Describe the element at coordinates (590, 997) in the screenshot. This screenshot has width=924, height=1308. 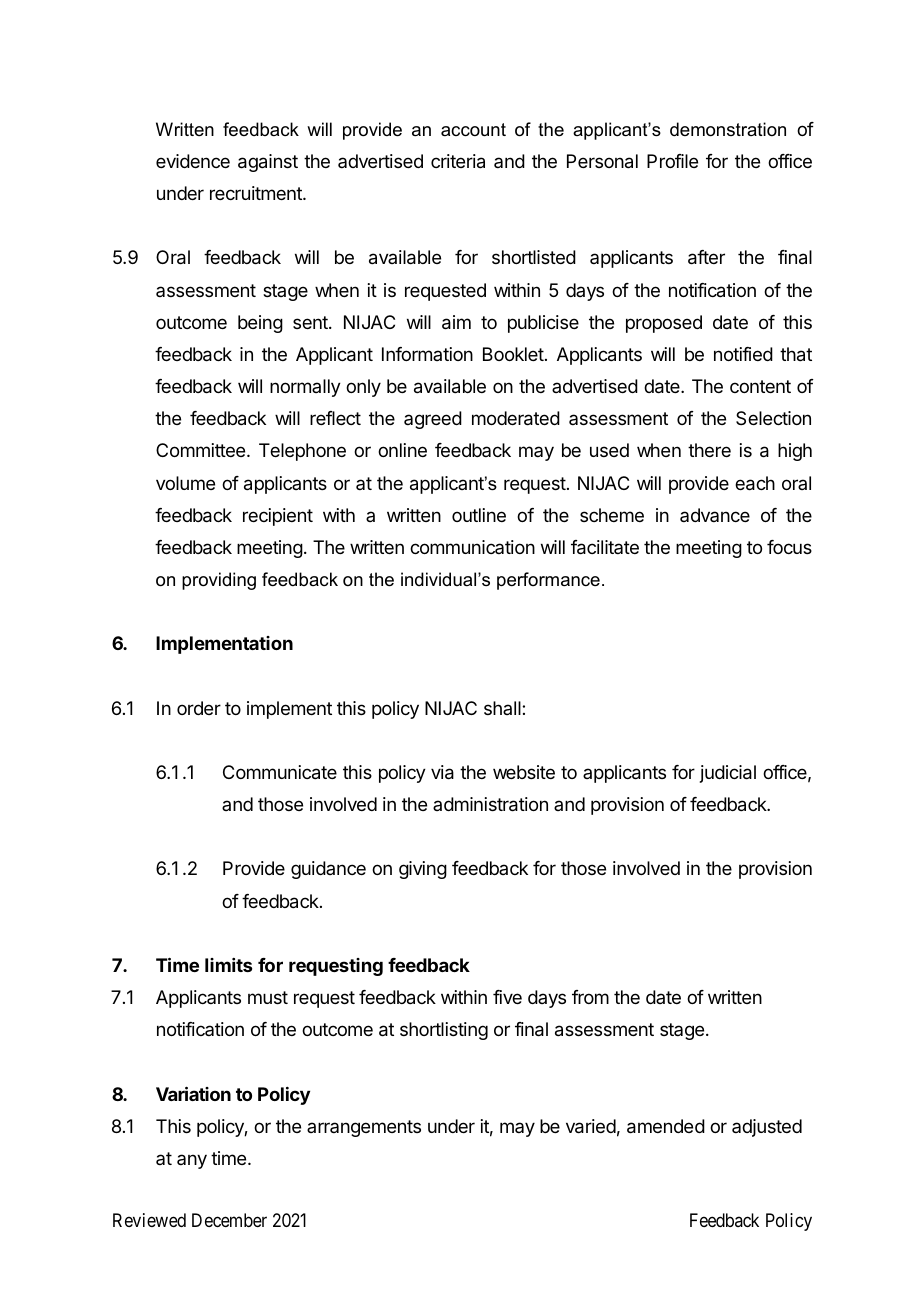
I see `from` at that location.
